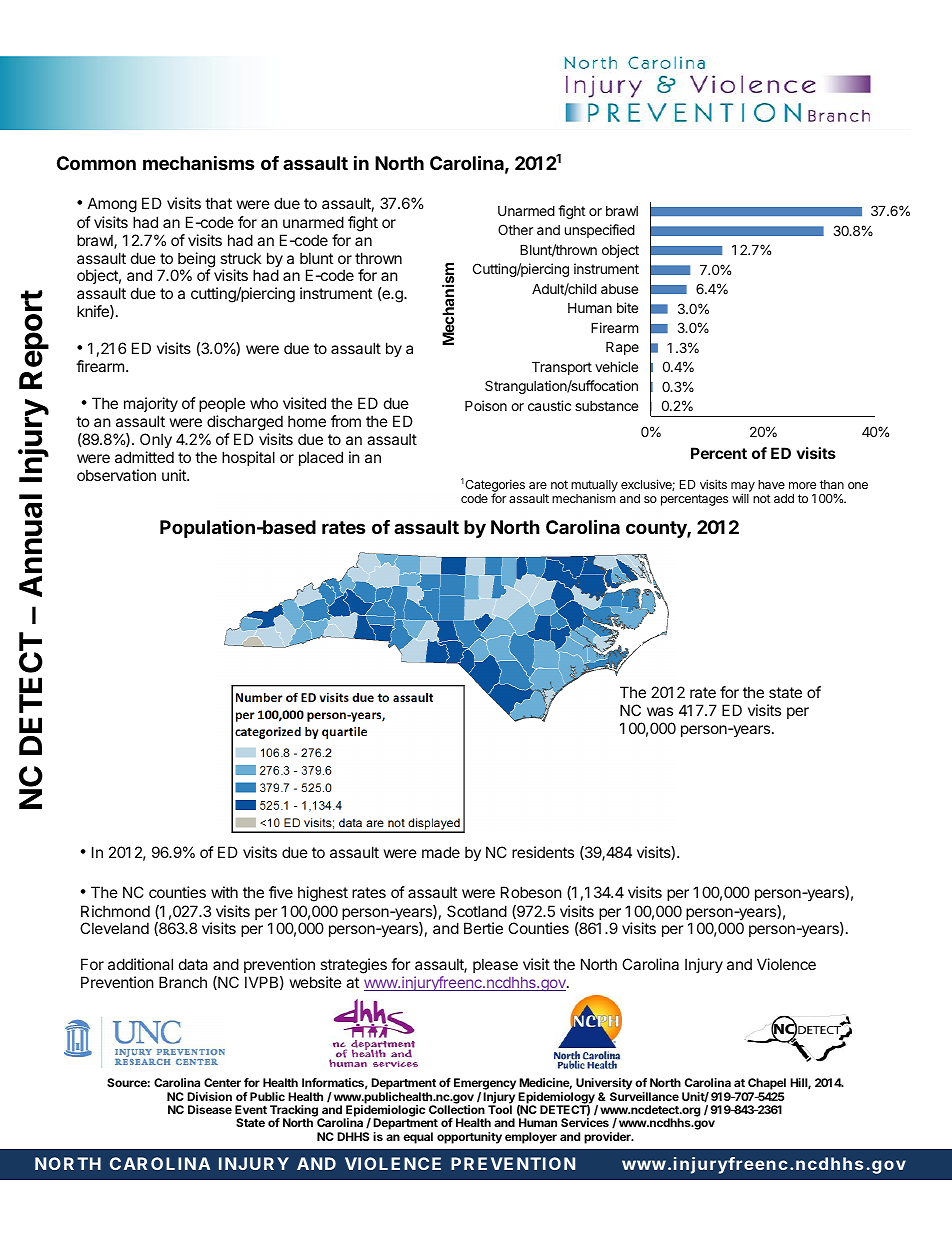 This document has height=1233, width=952. Describe the element at coordinates (660, 711) in the document. I see `was` at that location.
